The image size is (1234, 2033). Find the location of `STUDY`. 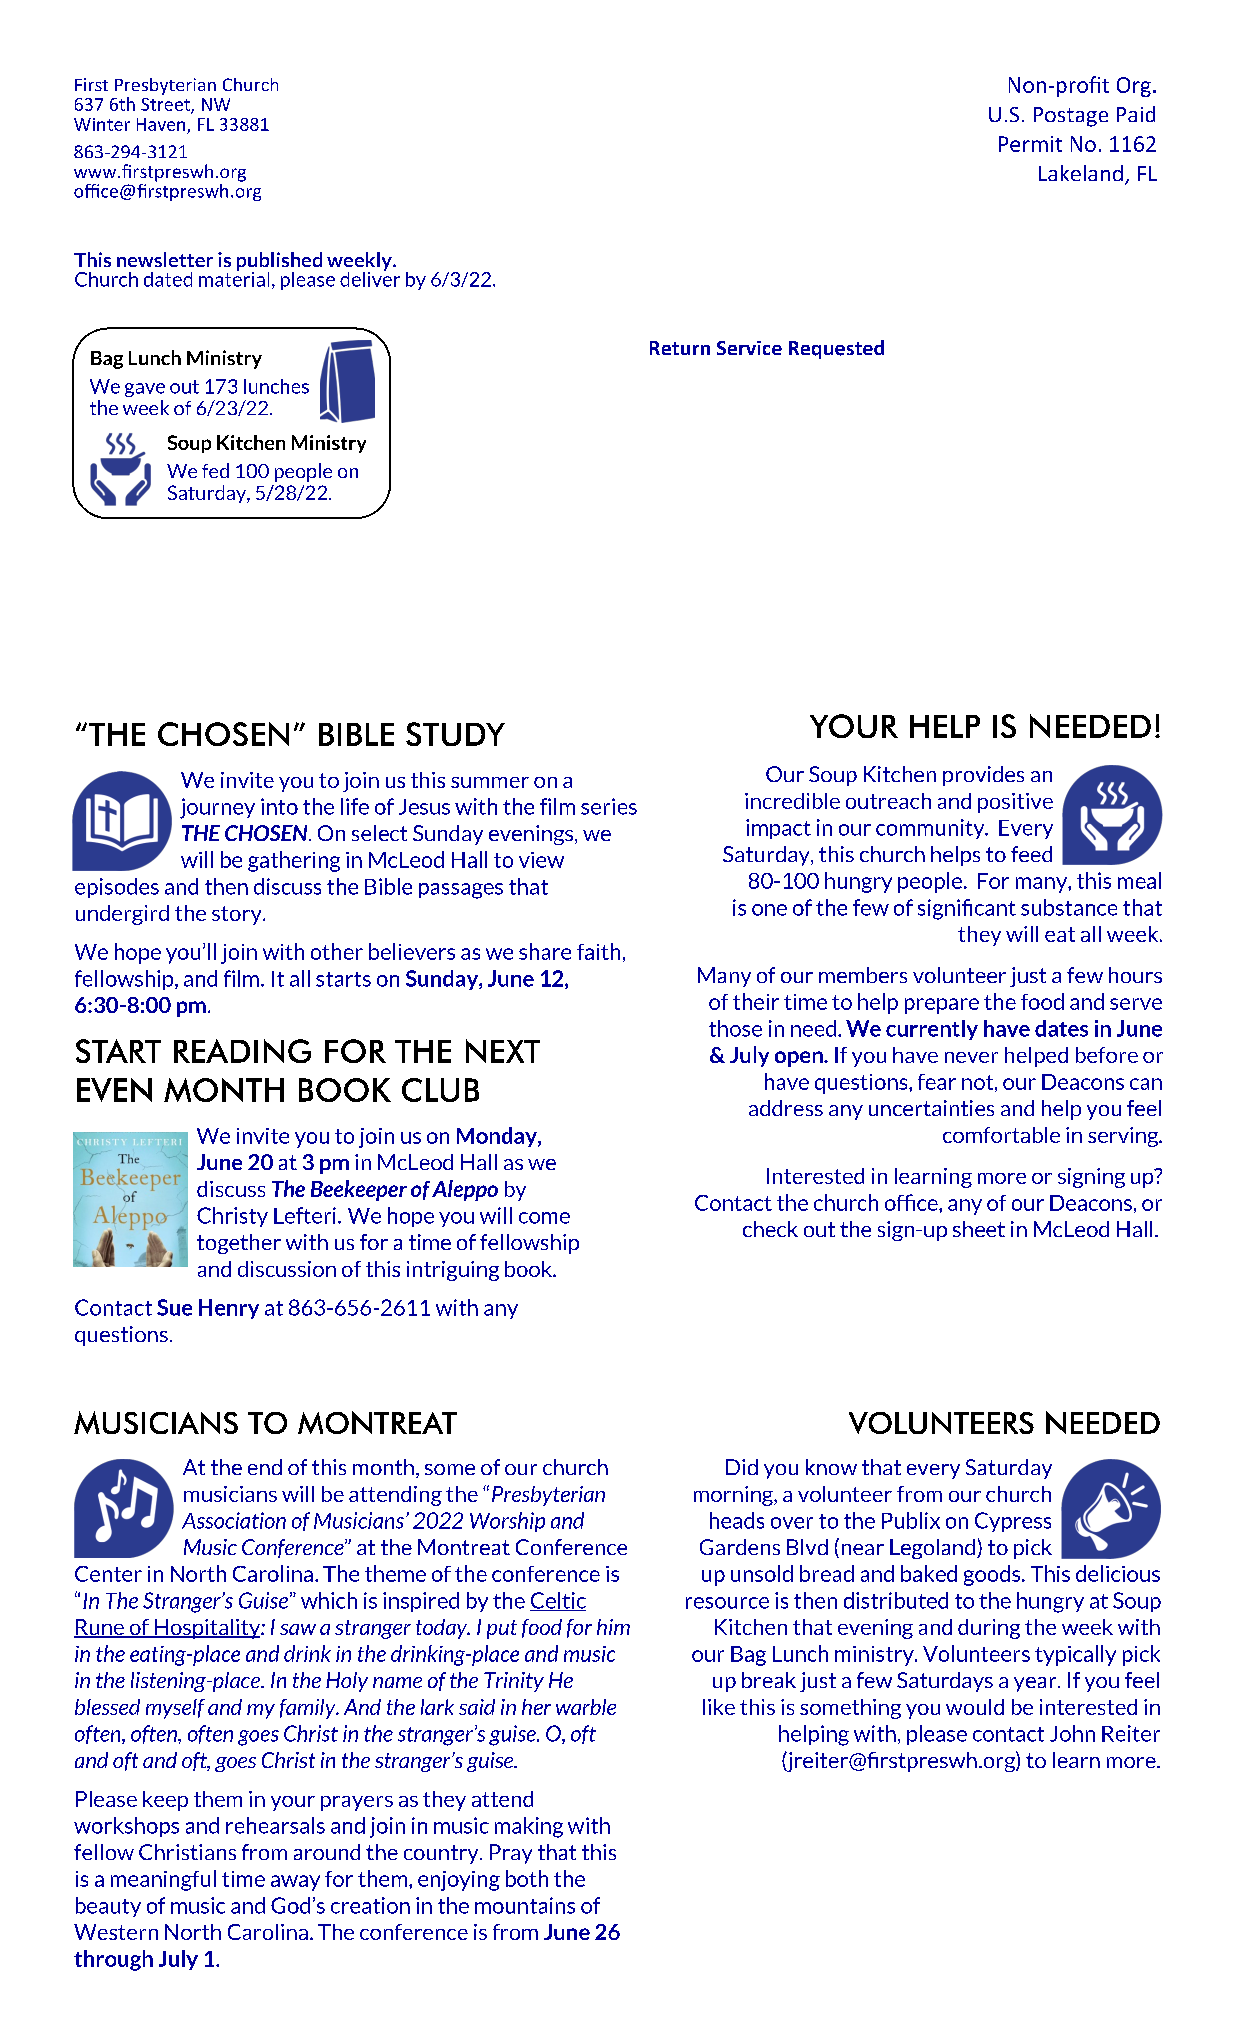

STUDY is located at coordinates (455, 734).
